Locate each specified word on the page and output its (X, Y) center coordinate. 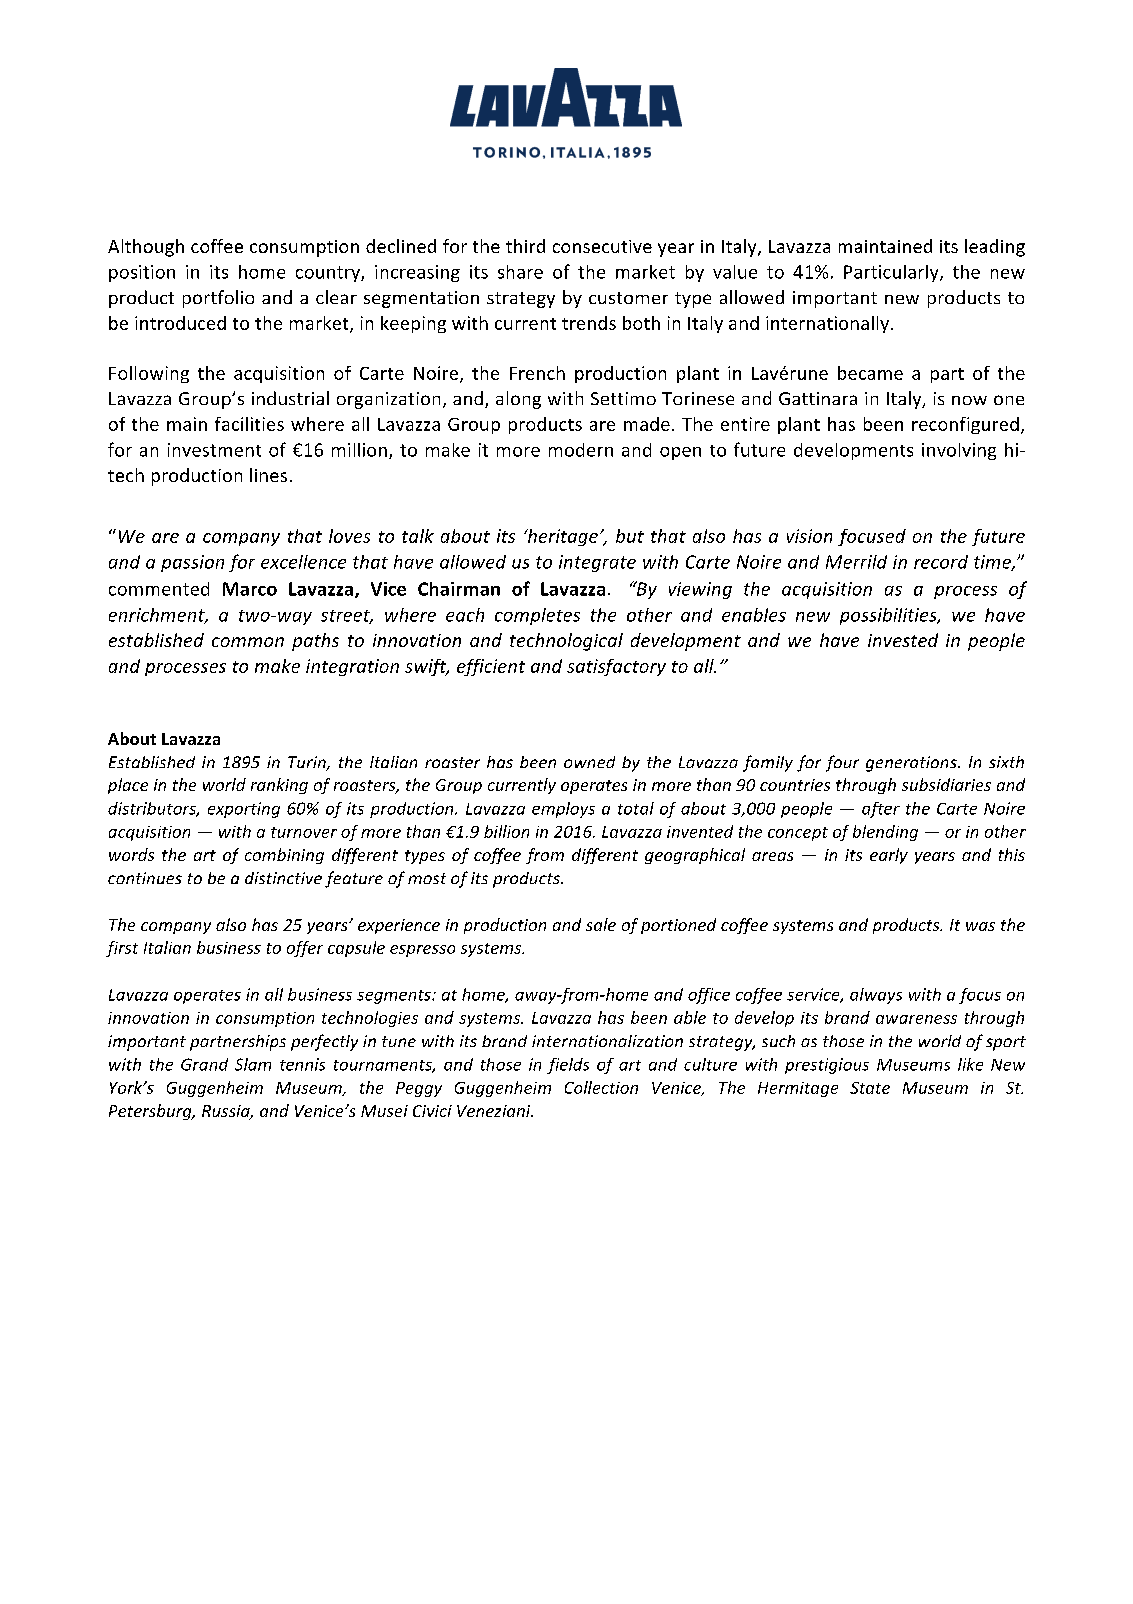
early (889, 856)
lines (268, 475)
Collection (601, 1087)
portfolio (218, 299)
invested (903, 640)
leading (995, 248)
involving (959, 451)
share (520, 272)
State (870, 1088)
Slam (253, 1064)
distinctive (283, 878)
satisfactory (616, 667)
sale (601, 924)
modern (581, 450)
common (248, 642)
